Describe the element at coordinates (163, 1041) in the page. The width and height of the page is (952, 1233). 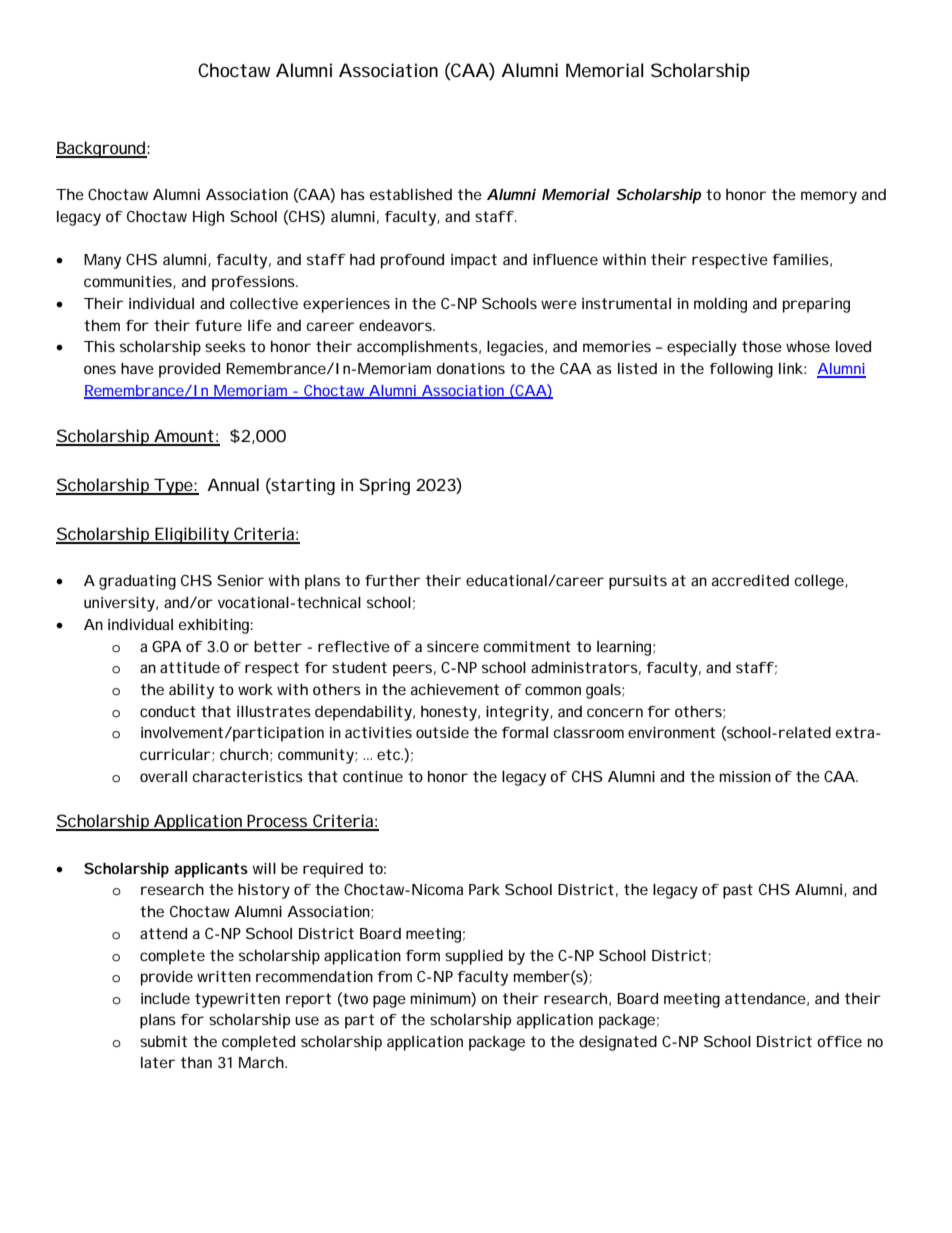
I see `submit` at that location.
